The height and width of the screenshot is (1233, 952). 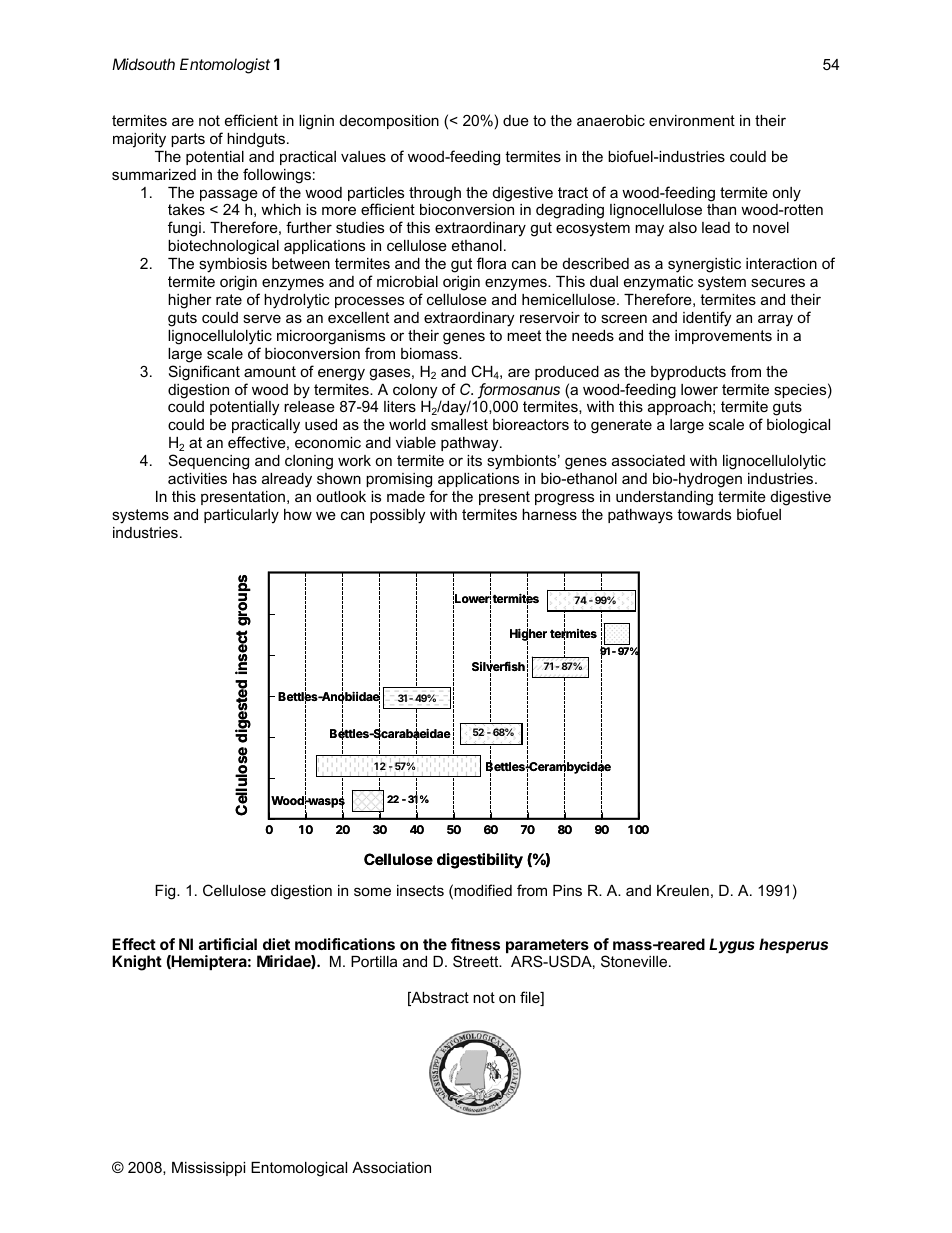 What do you see at coordinates (241, 516) in the screenshot?
I see `particularly` at bounding box center [241, 516].
